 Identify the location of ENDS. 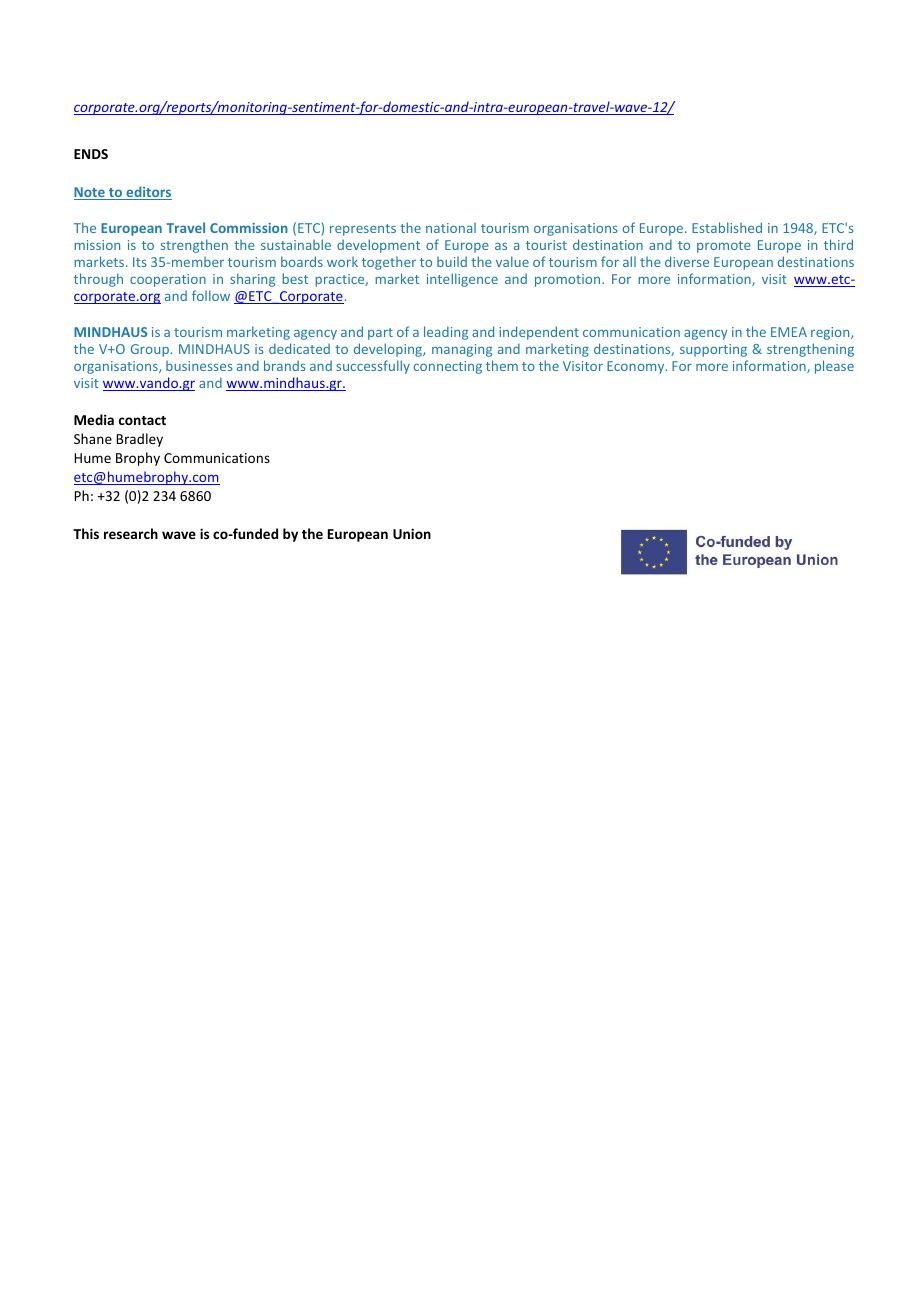
(91, 154).
